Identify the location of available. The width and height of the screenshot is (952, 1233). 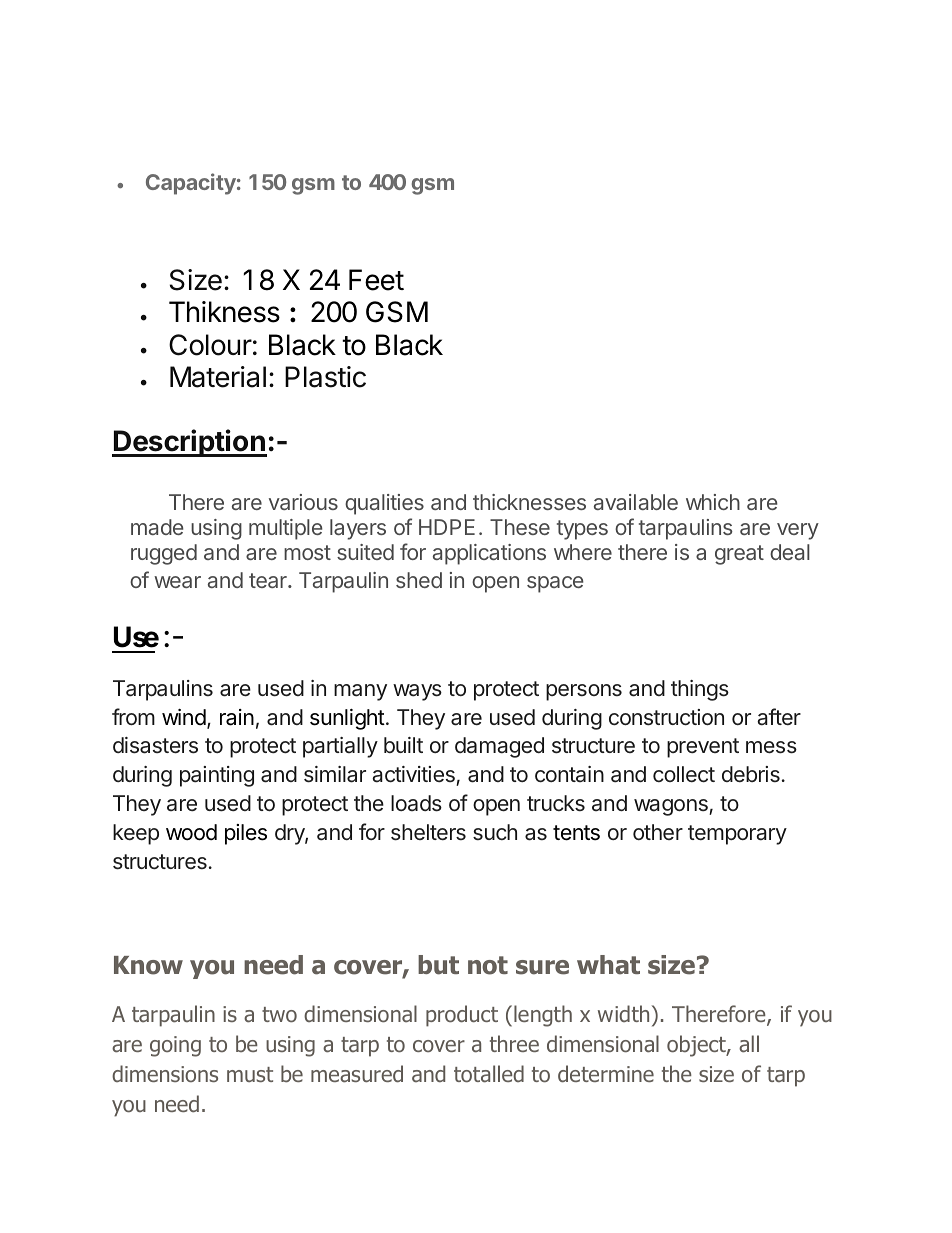
(636, 502).
